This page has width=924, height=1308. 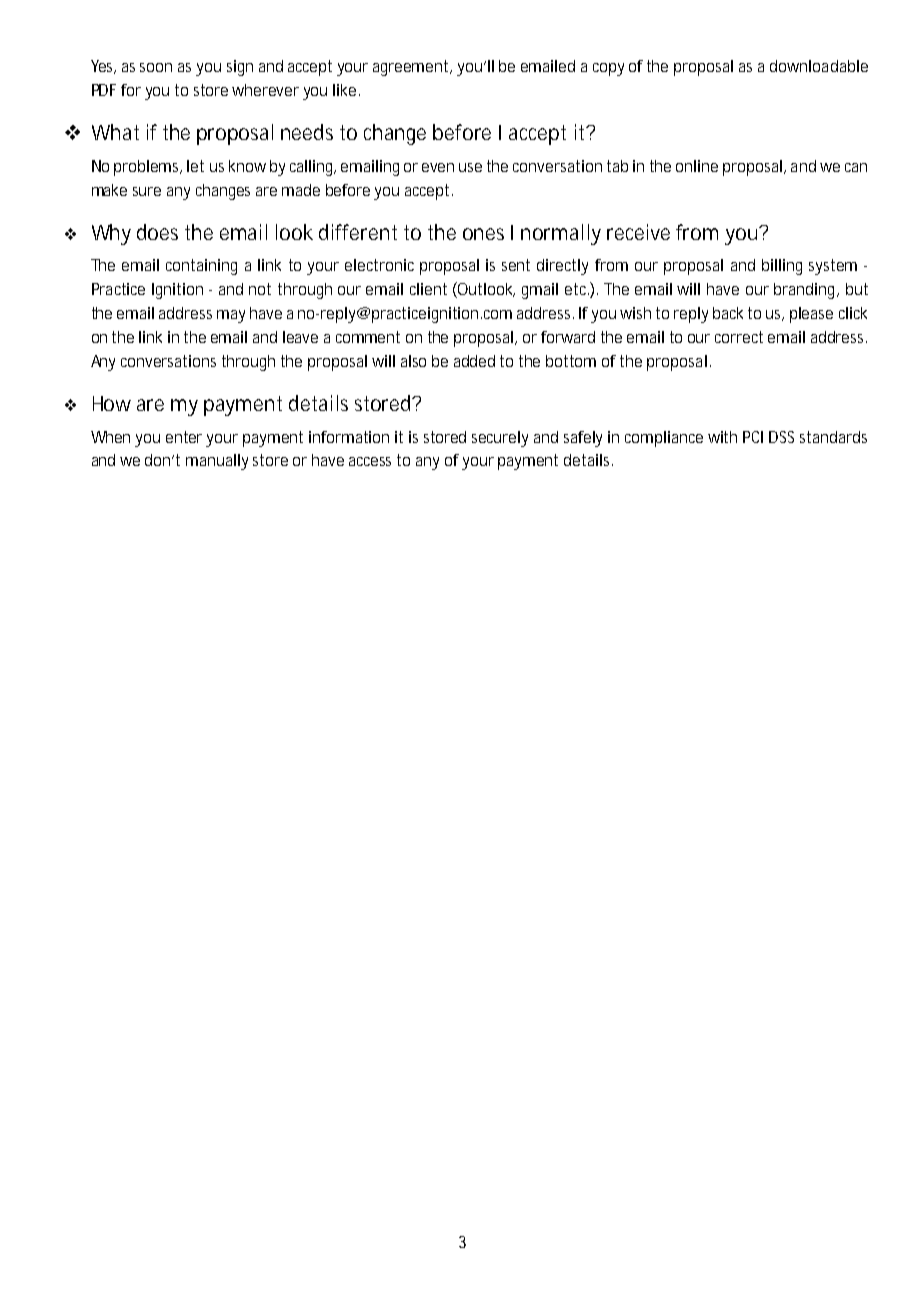 I want to click on PCI, so click(x=753, y=437).
